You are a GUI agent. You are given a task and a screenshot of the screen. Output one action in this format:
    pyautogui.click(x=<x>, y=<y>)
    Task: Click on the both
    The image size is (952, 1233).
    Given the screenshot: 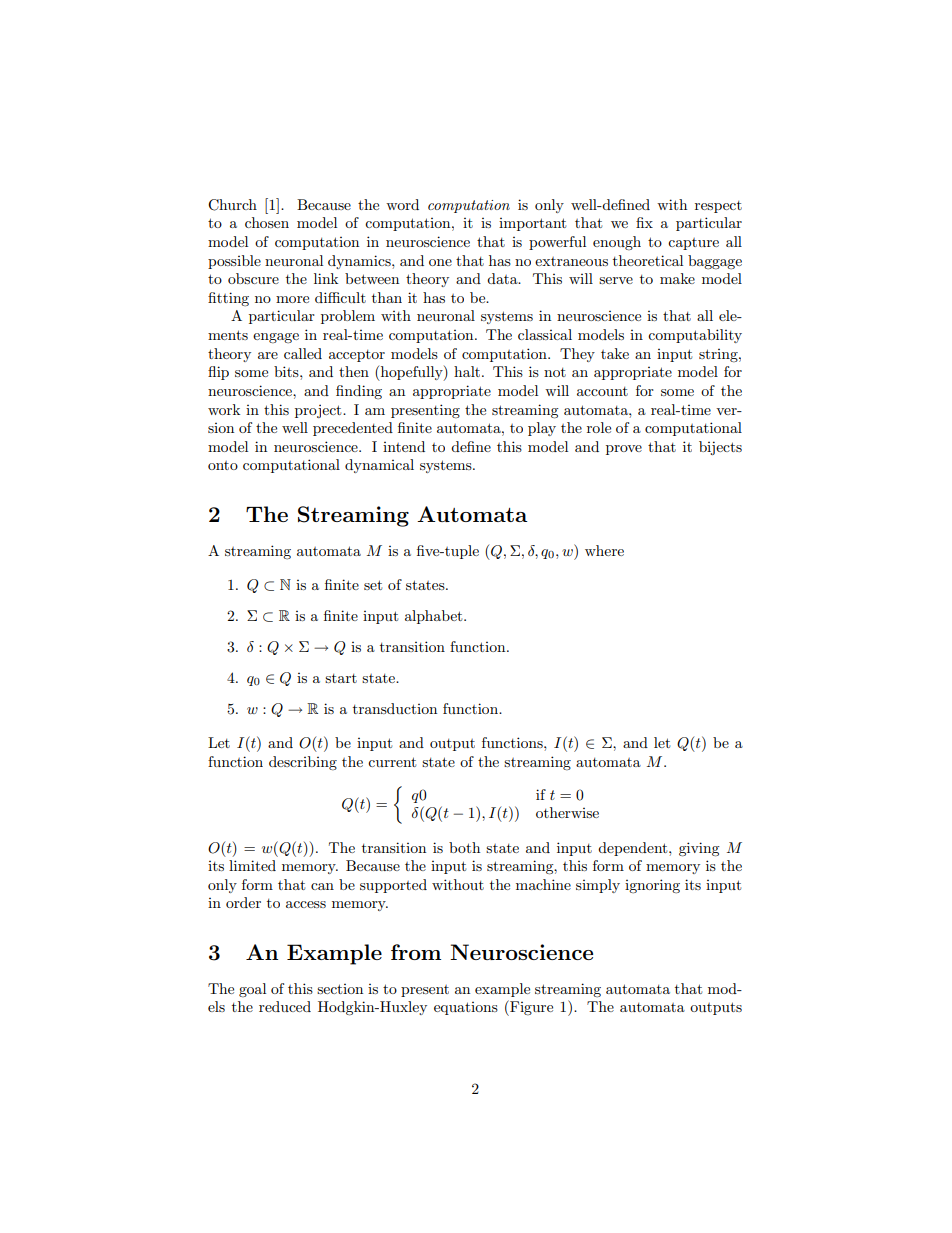 What is the action you would take?
    pyautogui.click(x=464, y=847)
